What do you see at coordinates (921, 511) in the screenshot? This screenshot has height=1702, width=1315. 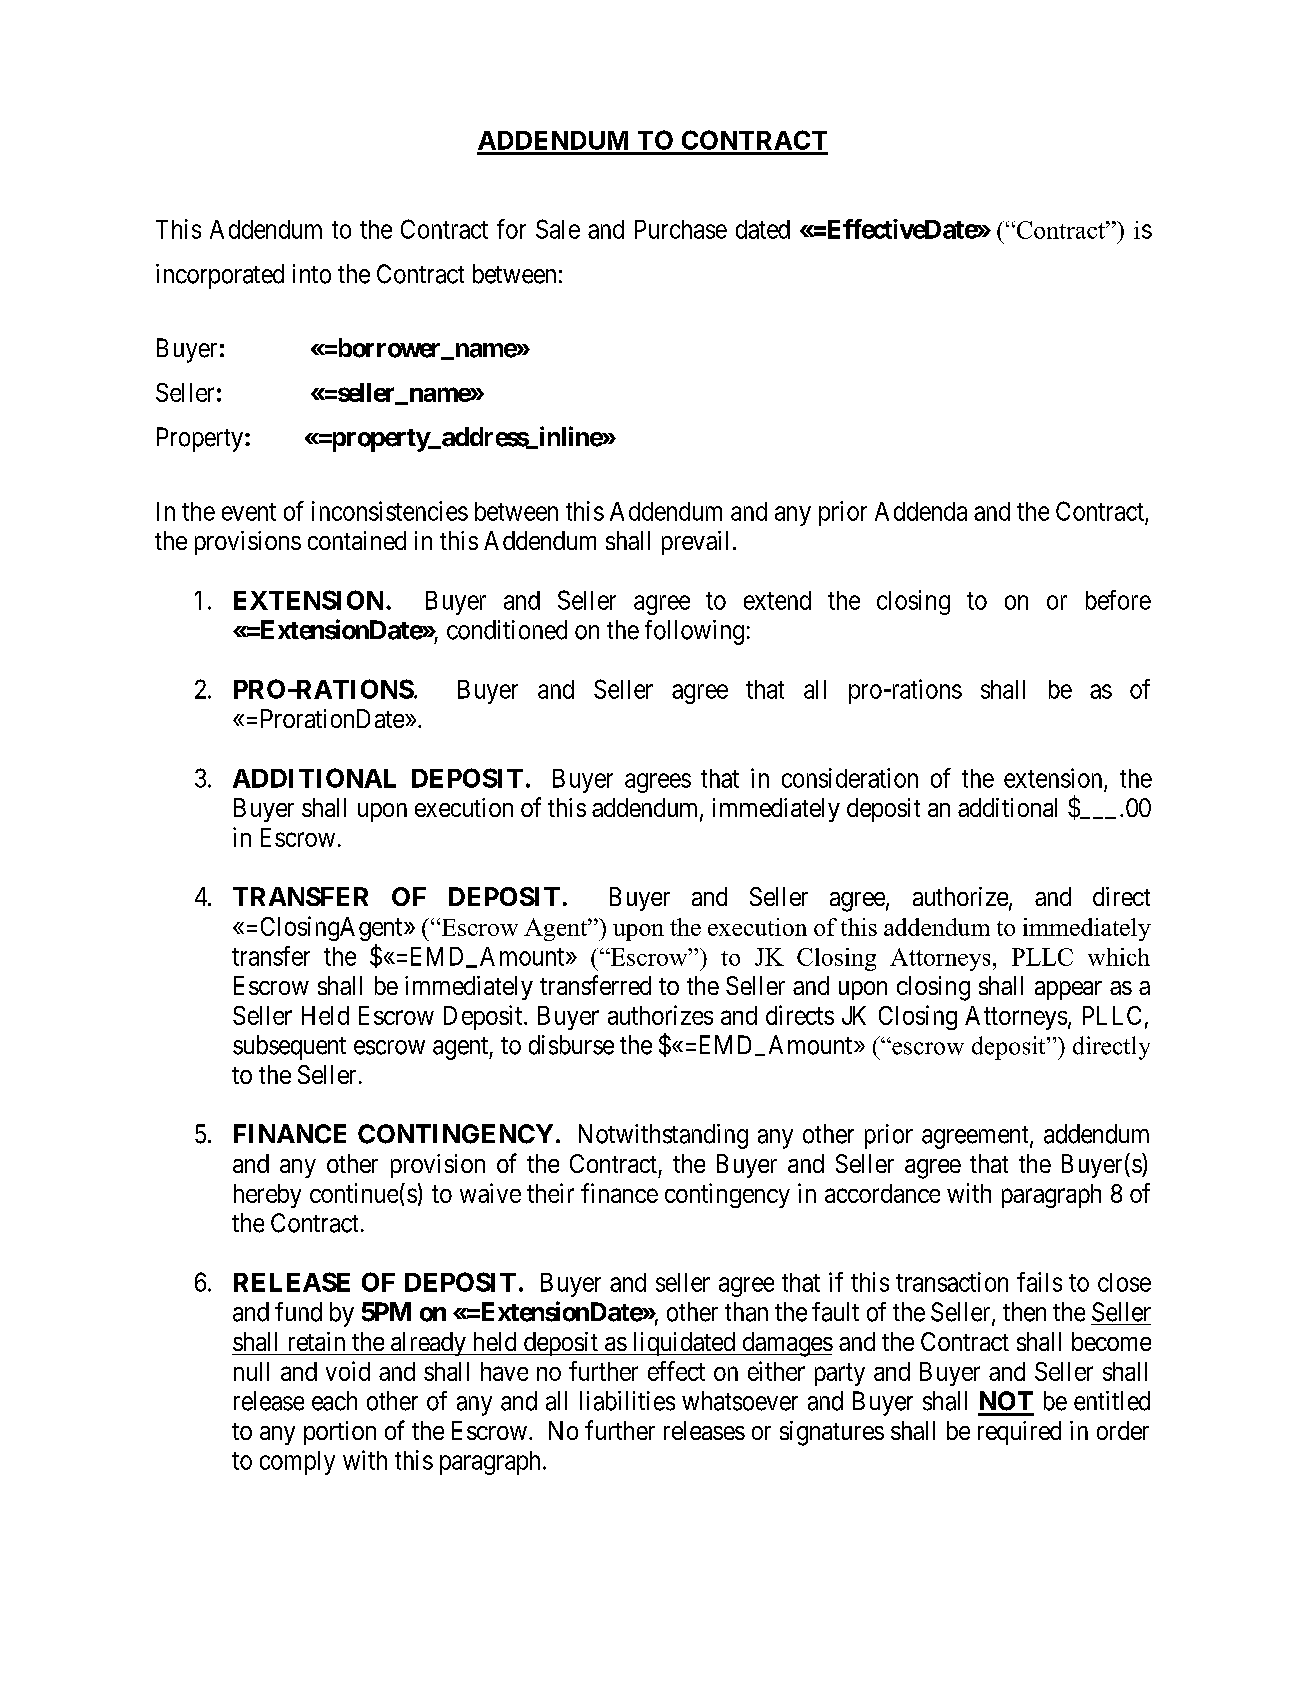 I see `Addenda` at bounding box center [921, 511].
